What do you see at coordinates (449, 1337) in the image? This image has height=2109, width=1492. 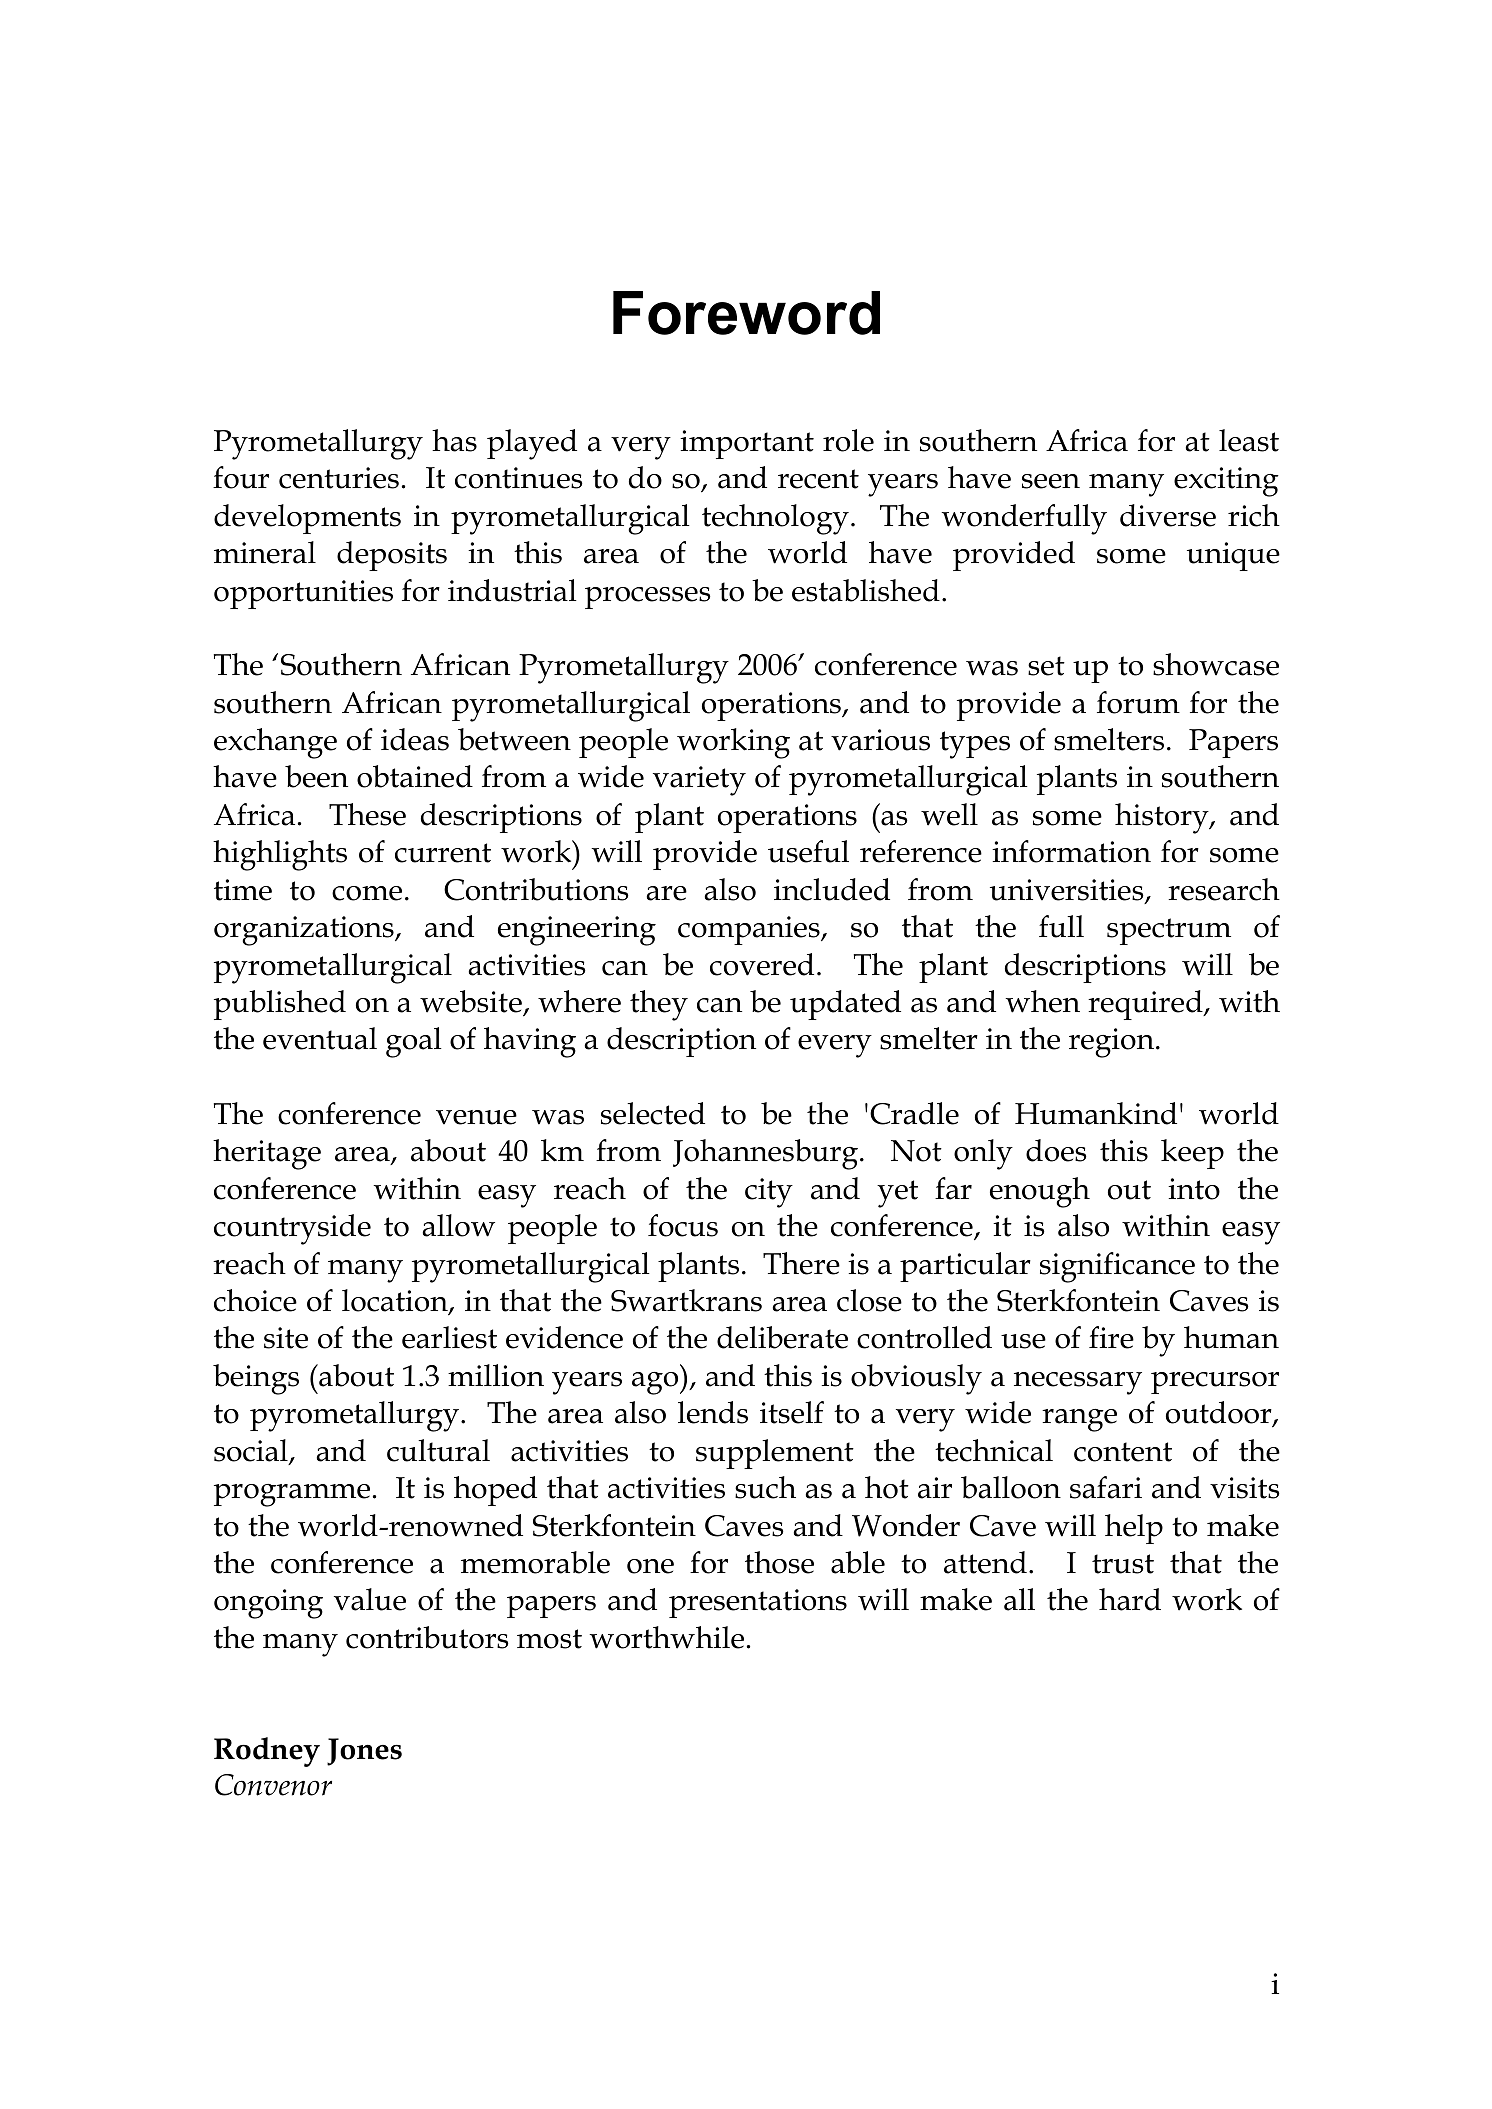 I see `earliest` at bounding box center [449, 1337].
